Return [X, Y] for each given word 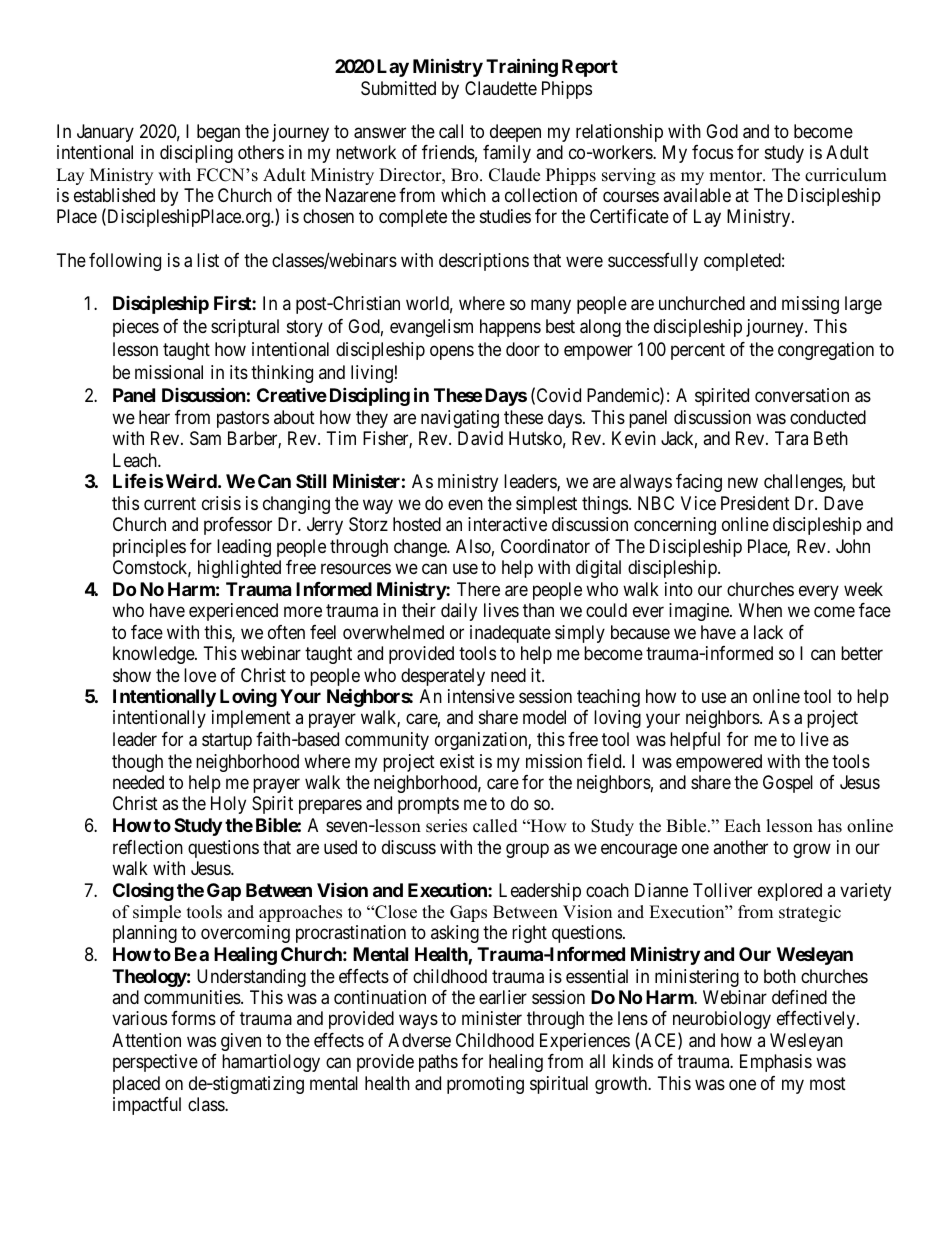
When [760, 610]
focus [712, 152]
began [218, 133]
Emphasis [776, 1063]
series [446, 826]
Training [522, 67]
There [478, 589]
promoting [485, 1085]
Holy [228, 805]
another [740, 847]
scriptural [245, 328]
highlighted [239, 569]
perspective [155, 1063]
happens [510, 328]
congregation [826, 351]
